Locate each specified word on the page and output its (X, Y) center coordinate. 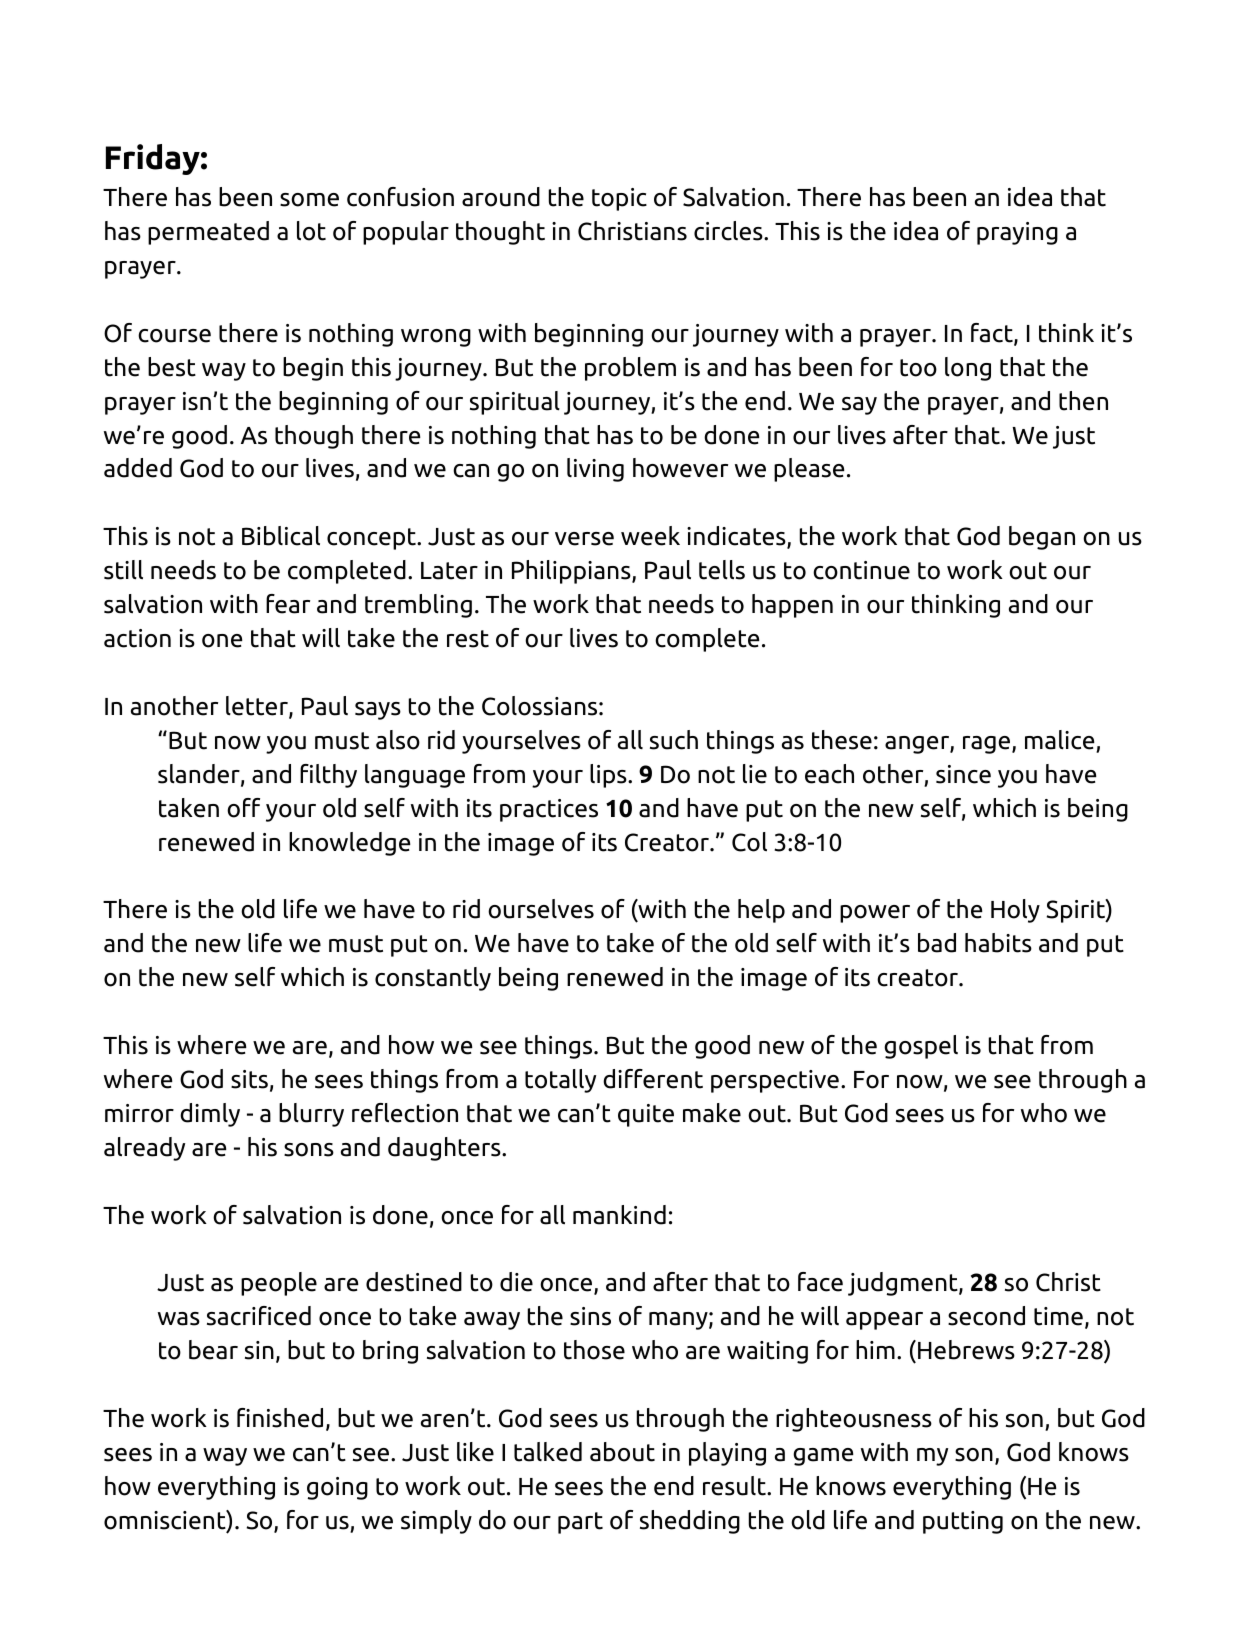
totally (560, 1081)
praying (1017, 233)
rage (988, 745)
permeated (208, 233)
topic (619, 199)
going (337, 1488)
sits (249, 1079)
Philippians (572, 572)
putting (963, 1522)
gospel (921, 1047)
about (622, 1452)
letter (258, 707)
